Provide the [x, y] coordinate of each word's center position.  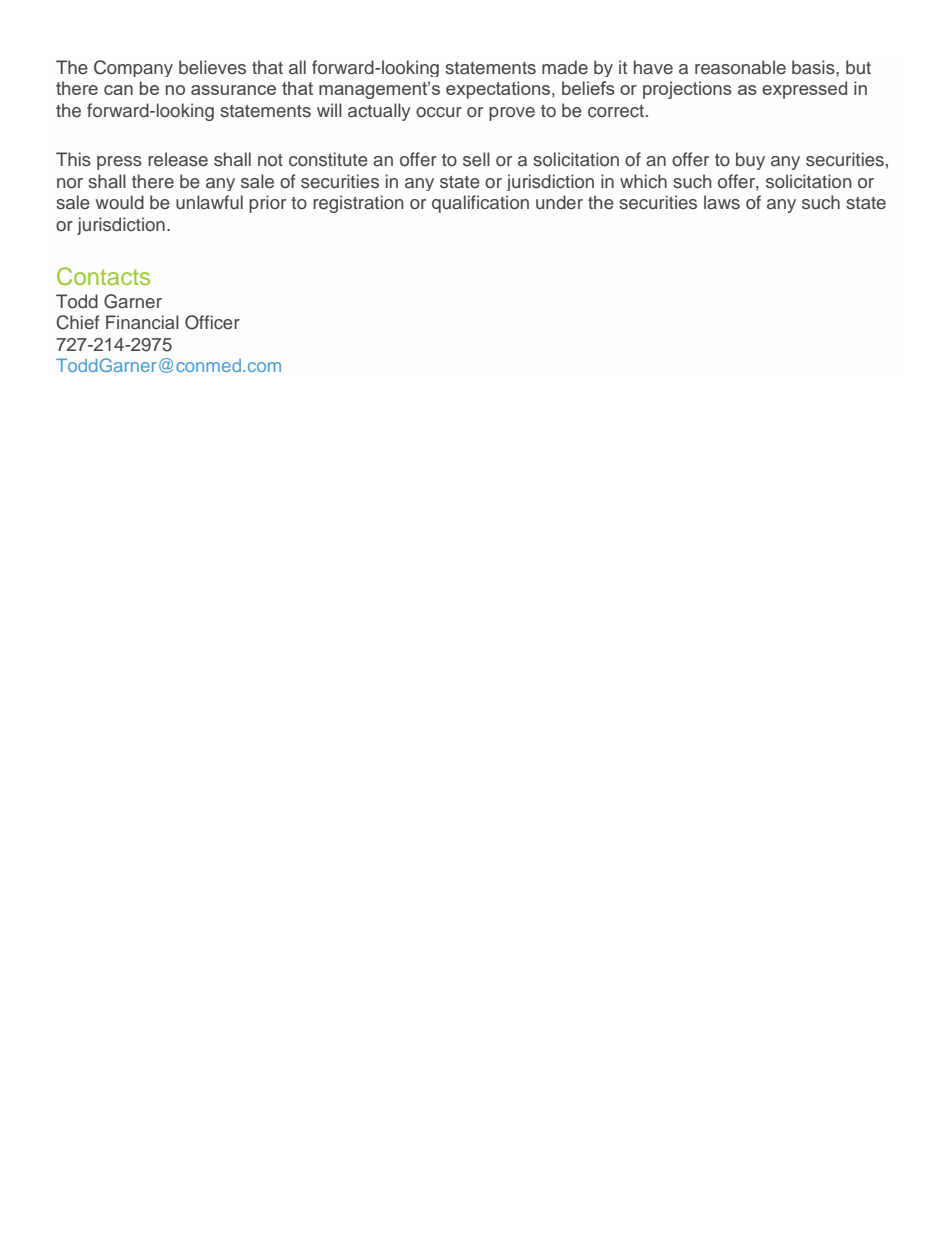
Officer [212, 322]
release [178, 159]
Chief [77, 322]
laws [722, 202]
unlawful [209, 202]
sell [476, 159]
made [565, 67]
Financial [142, 322]
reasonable [740, 67]
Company [133, 68]
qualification [480, 204]
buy [750, 161]
